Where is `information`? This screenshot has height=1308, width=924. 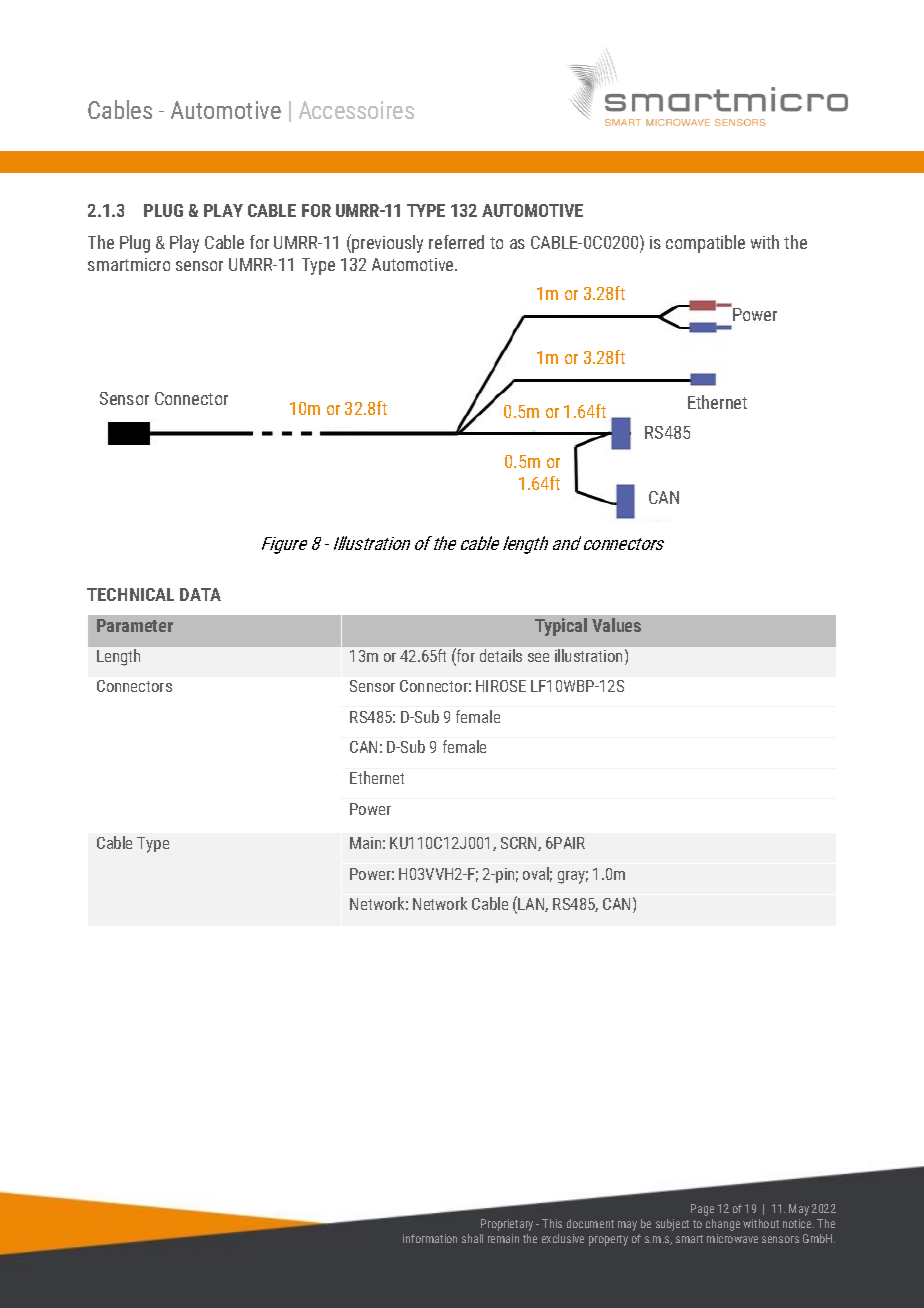
information is located at coordinates (430, 1238).
